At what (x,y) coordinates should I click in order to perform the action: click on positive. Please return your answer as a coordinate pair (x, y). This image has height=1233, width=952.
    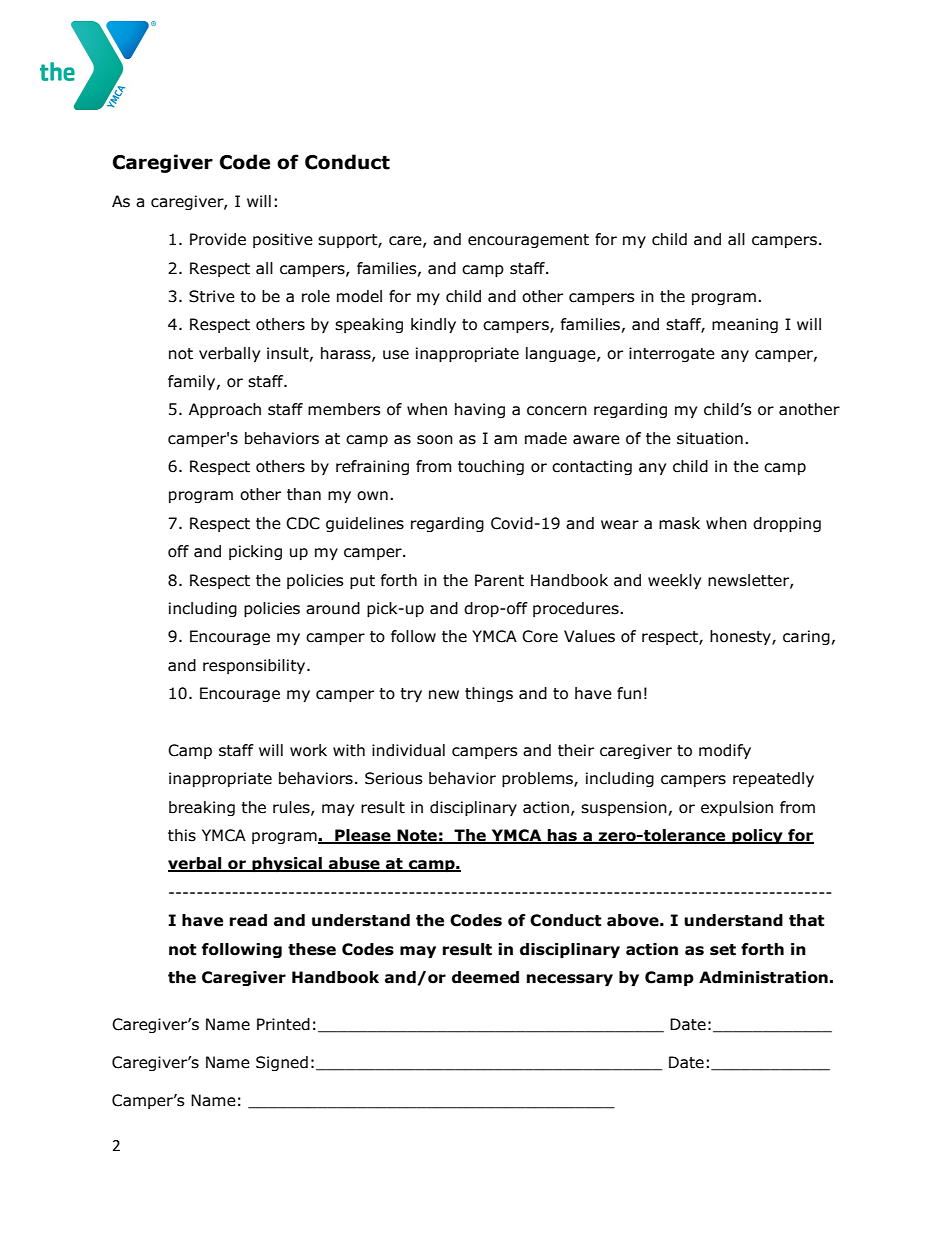
    Looking at the image, I should click on (283, 240).
